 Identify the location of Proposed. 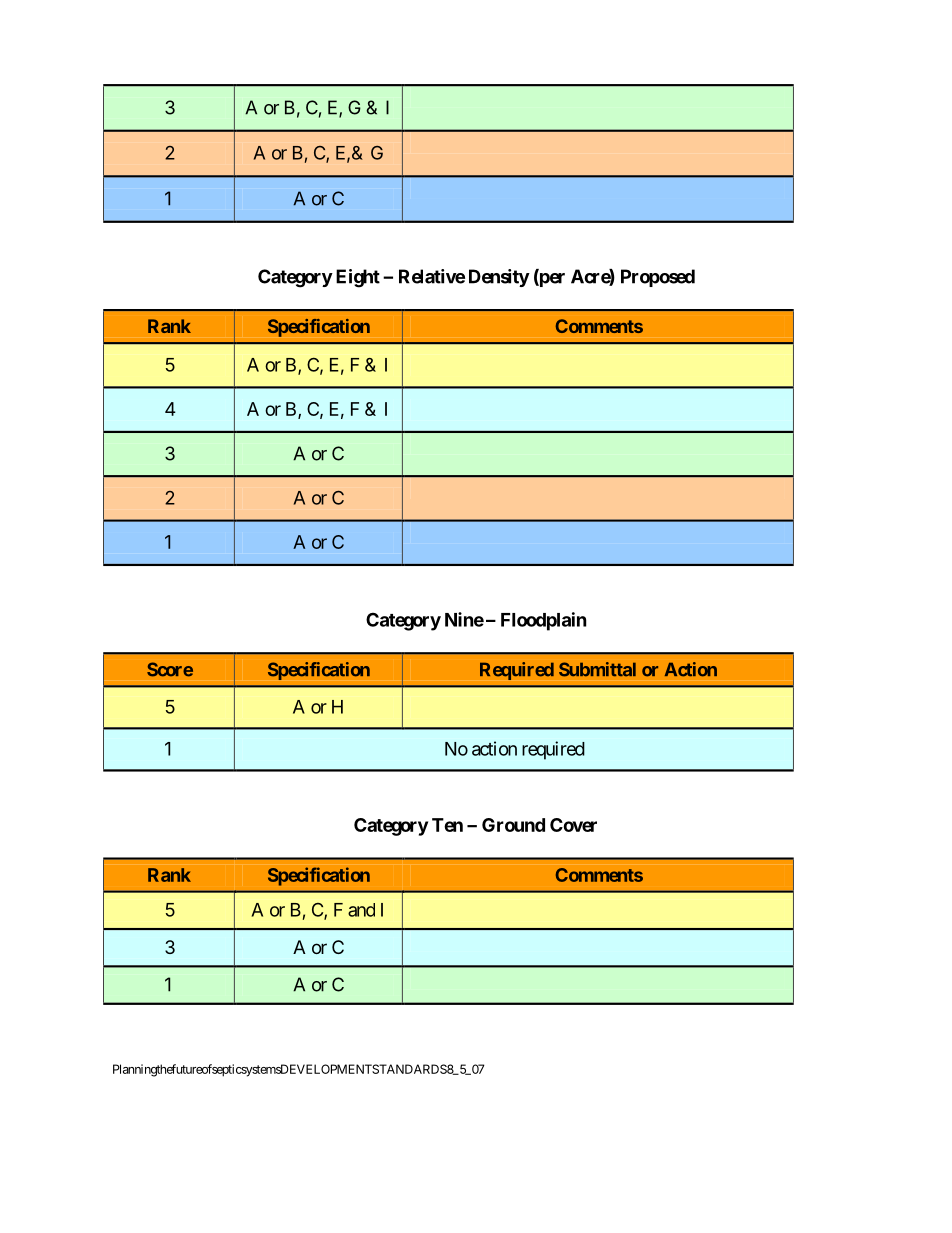
(658, 278).
